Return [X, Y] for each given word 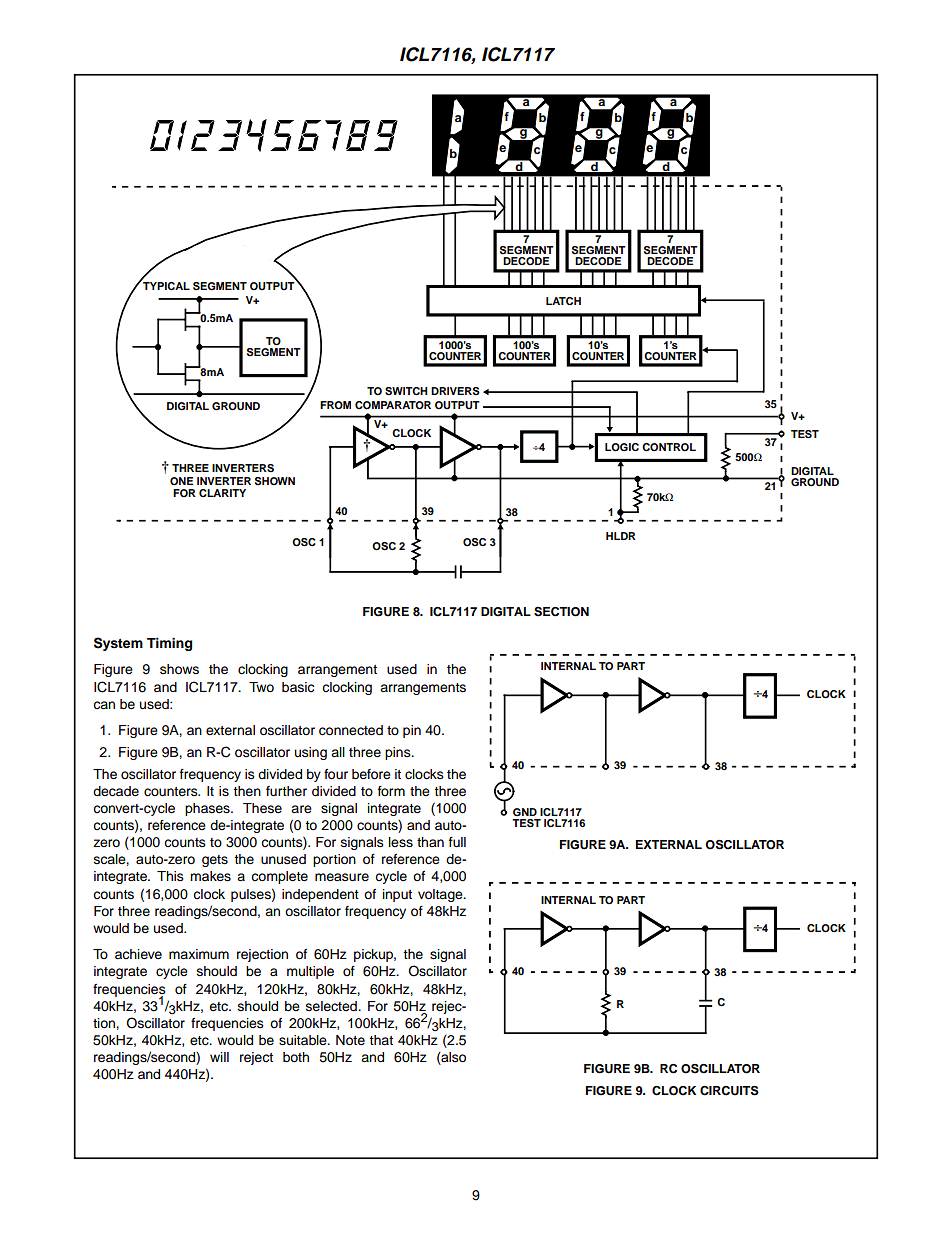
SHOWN [275, 481]
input [397, 895]
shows [179, 669]
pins [399, 753]
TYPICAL [165, 285]
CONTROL [669, 447]
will [219, 1057]
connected [351, 730]
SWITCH [406, 391]
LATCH [563, 301]
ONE [182, 481]
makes [210, 876]
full [457, 842]
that [381, 1040]
